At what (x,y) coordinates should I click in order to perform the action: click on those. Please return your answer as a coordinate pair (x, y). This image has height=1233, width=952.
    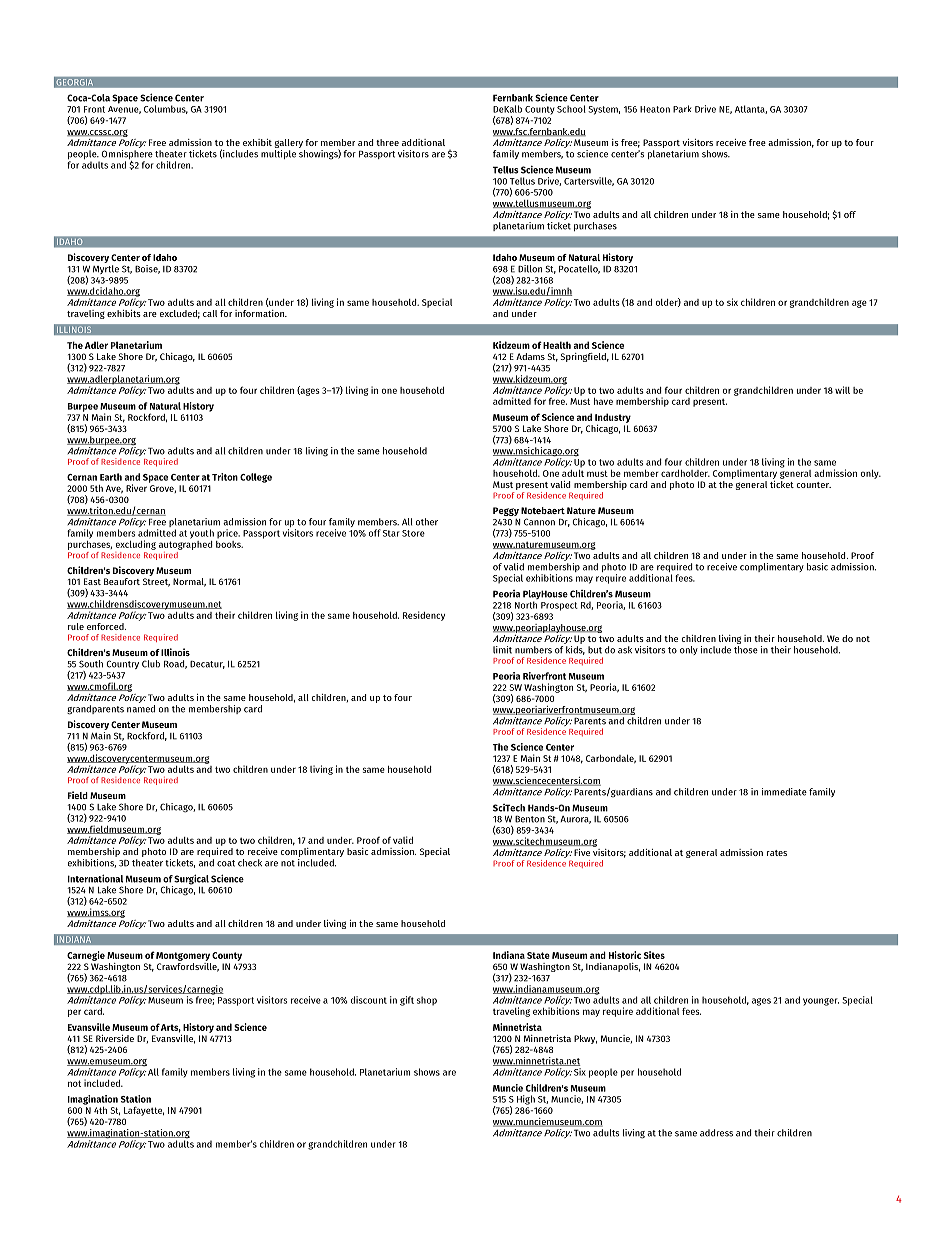
    Looking at the image, I should click on (746, 650).
